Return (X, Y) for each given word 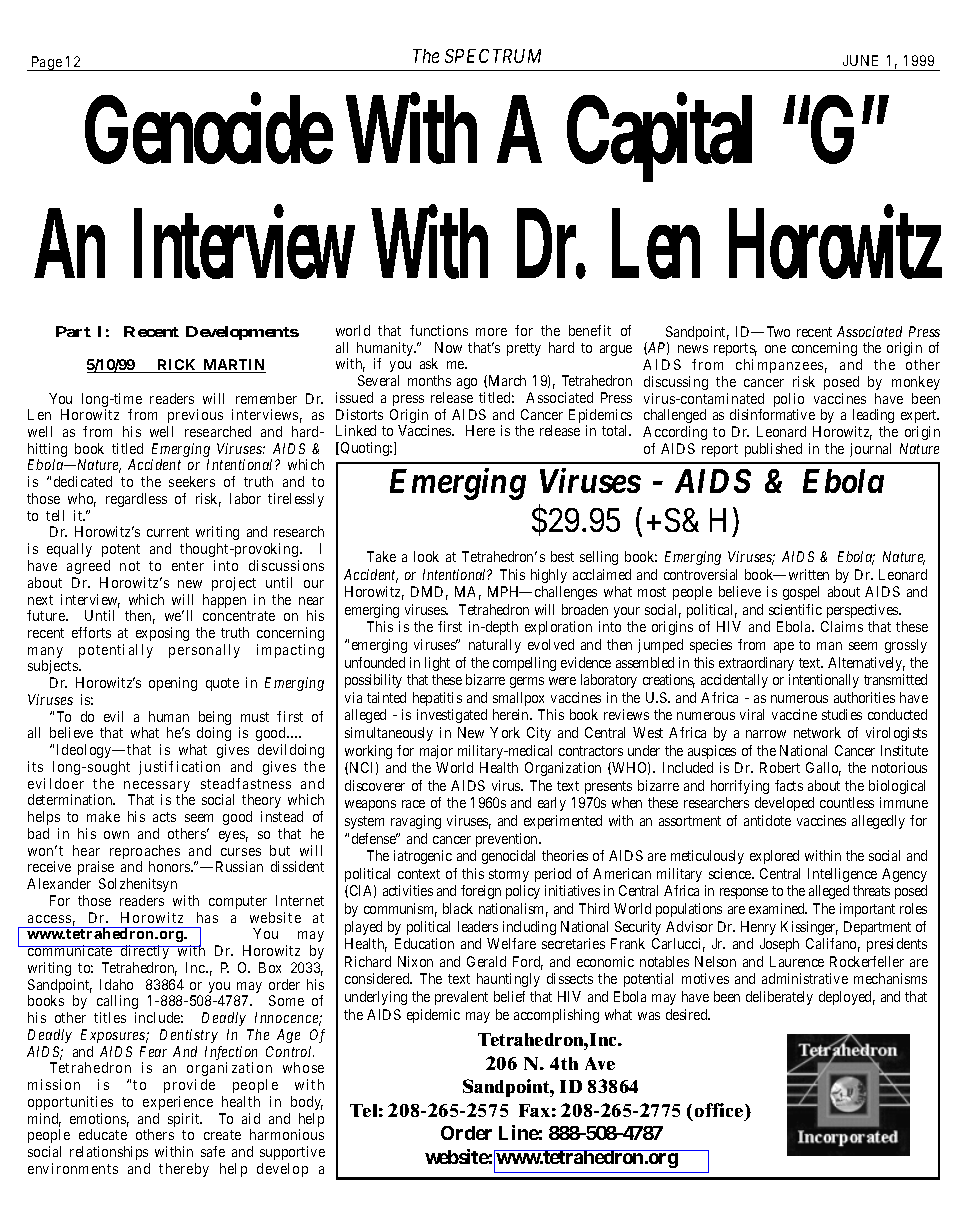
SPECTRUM (493, 56)
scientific (795, 609)
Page (46, 63)
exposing (162, 634)
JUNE (860, 60)
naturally (495, 646)
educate (103, 1134)
